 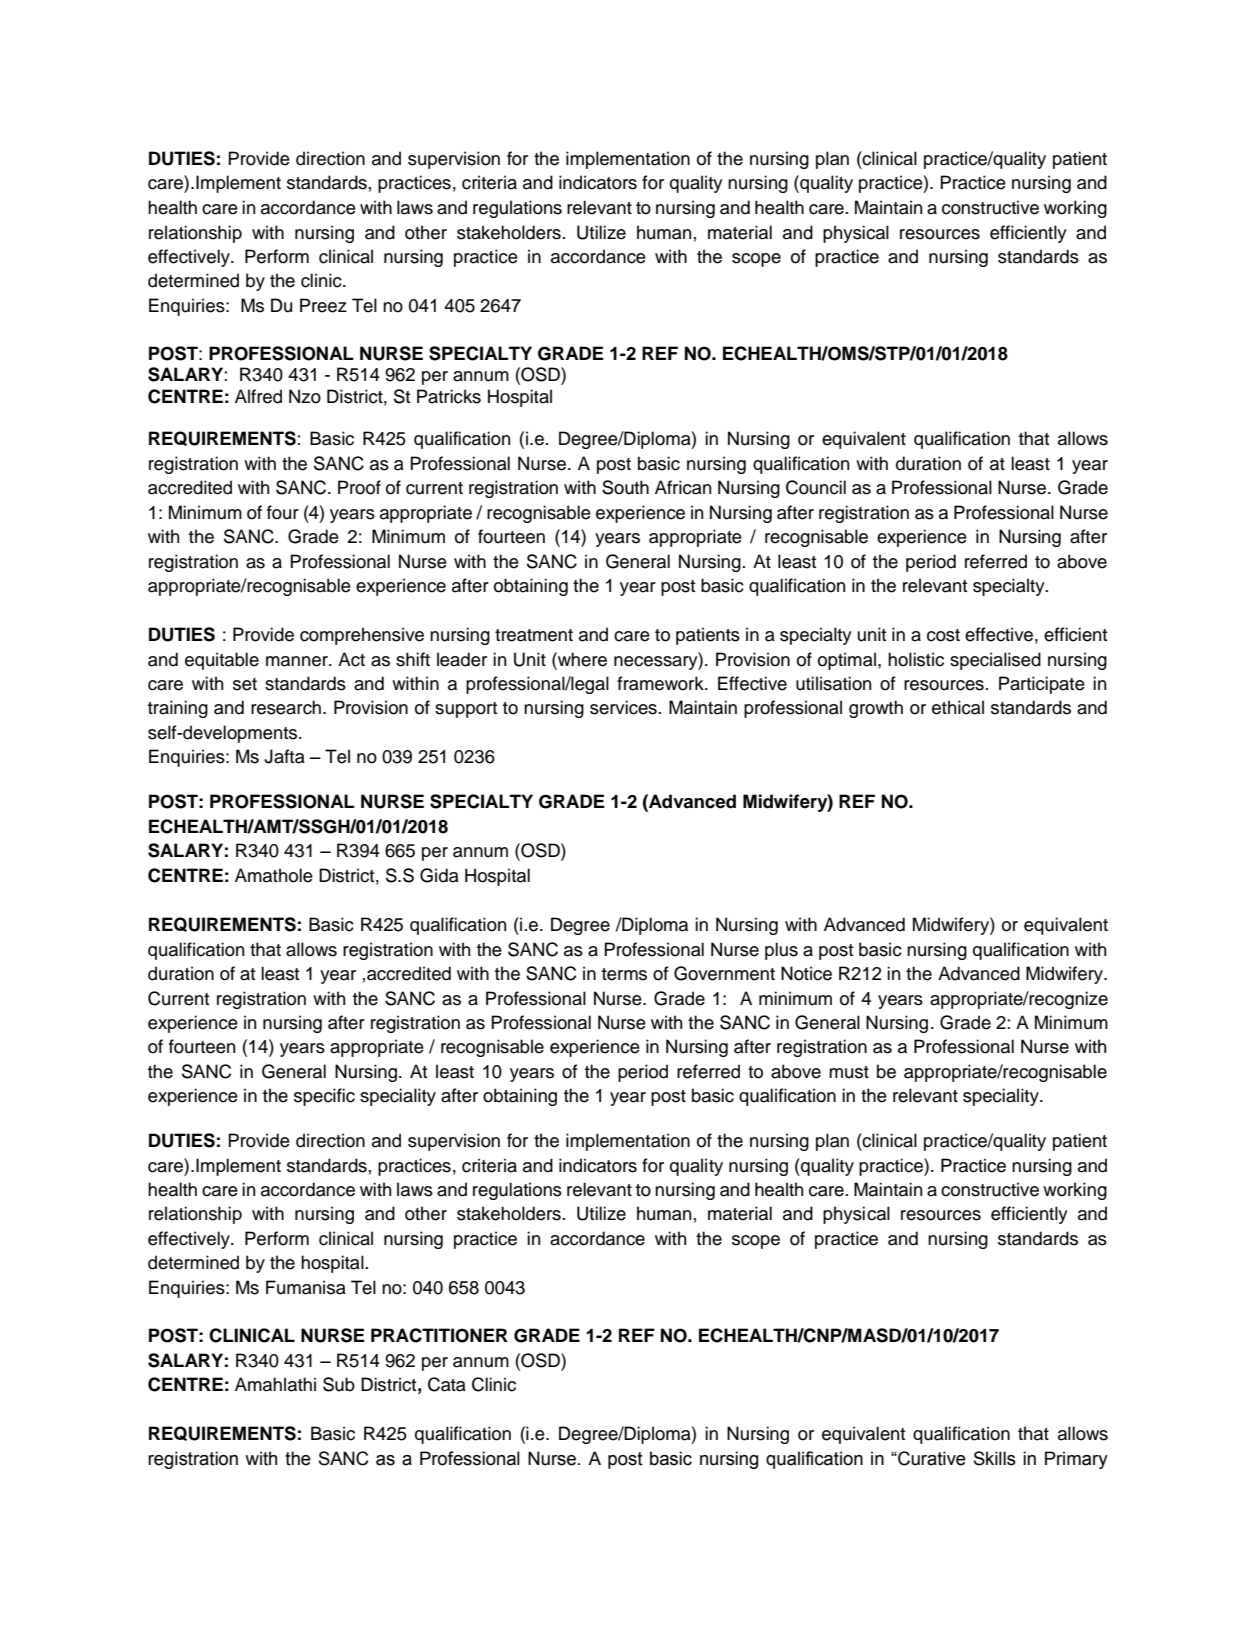 What do you see at coordinates (324, 1097) in the image?
I see `specific` at bounding box center [324, 1097].
